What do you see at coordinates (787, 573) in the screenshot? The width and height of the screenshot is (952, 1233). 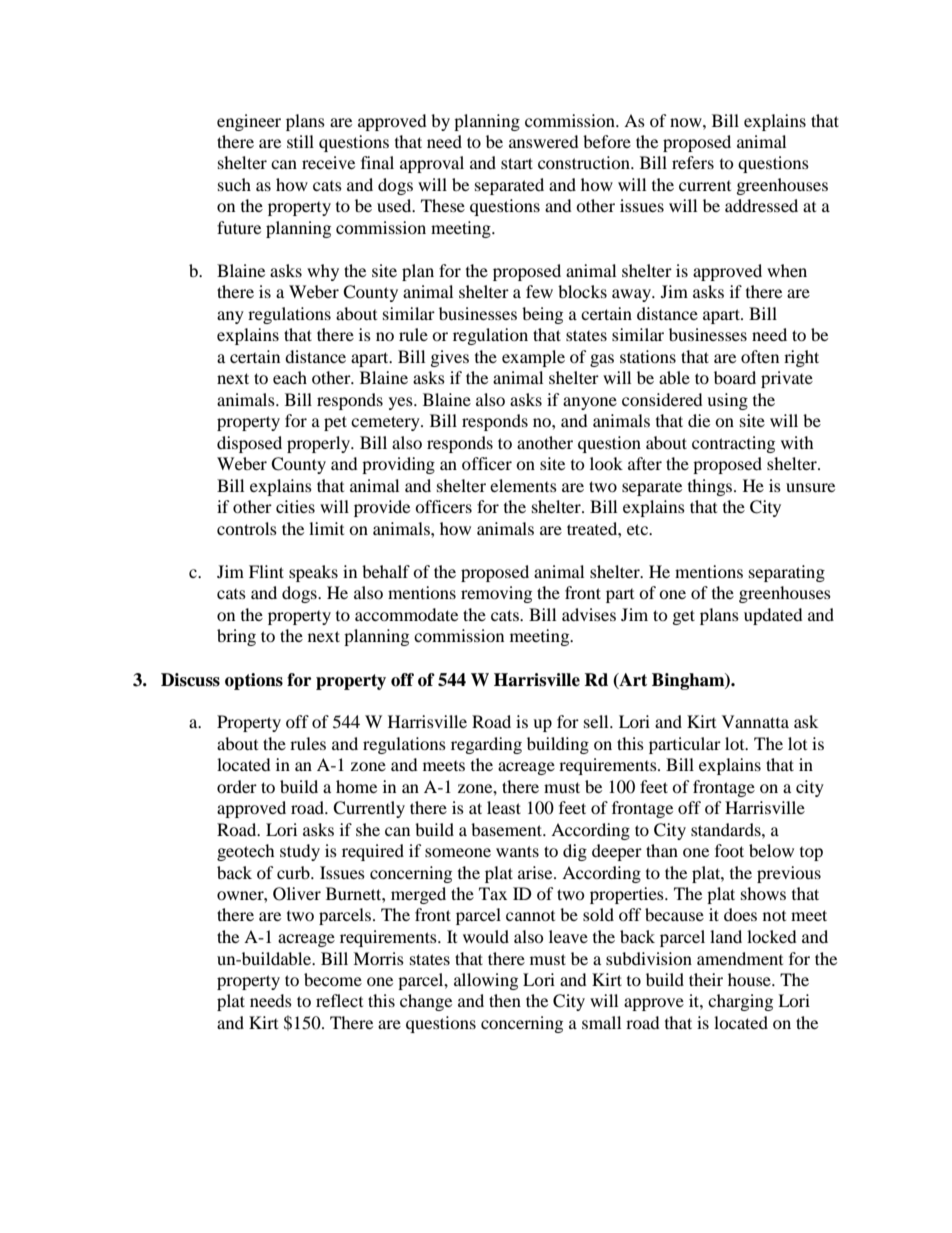 I see `separating` at bounding box center [787, 573].
